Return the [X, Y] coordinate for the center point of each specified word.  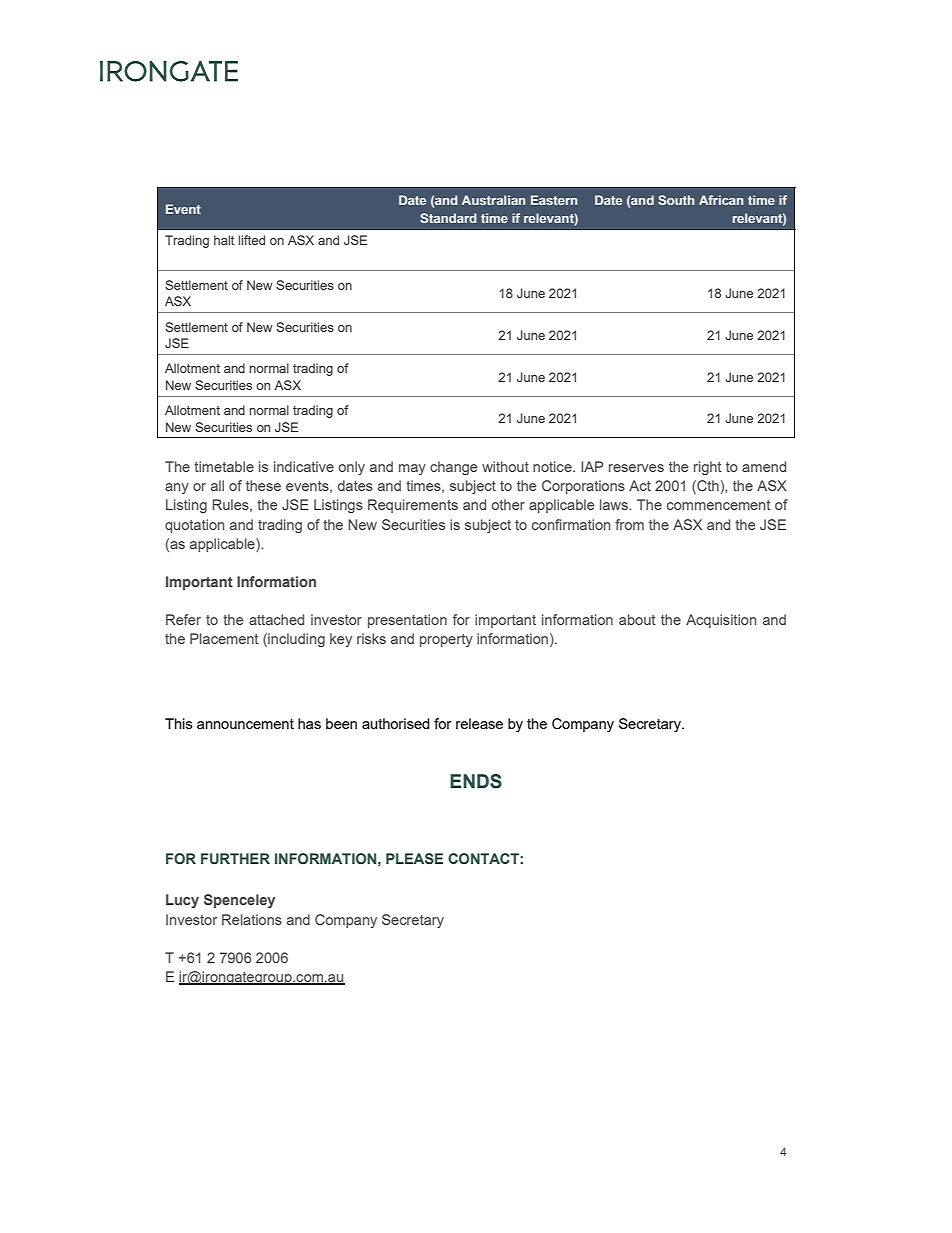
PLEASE [414, 858]
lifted [251, 240]
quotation [194, 526]
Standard [448, 218]
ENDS [476, 781]
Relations [252, 919]
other [508, 504]
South [676, 200]
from [629, 524]
